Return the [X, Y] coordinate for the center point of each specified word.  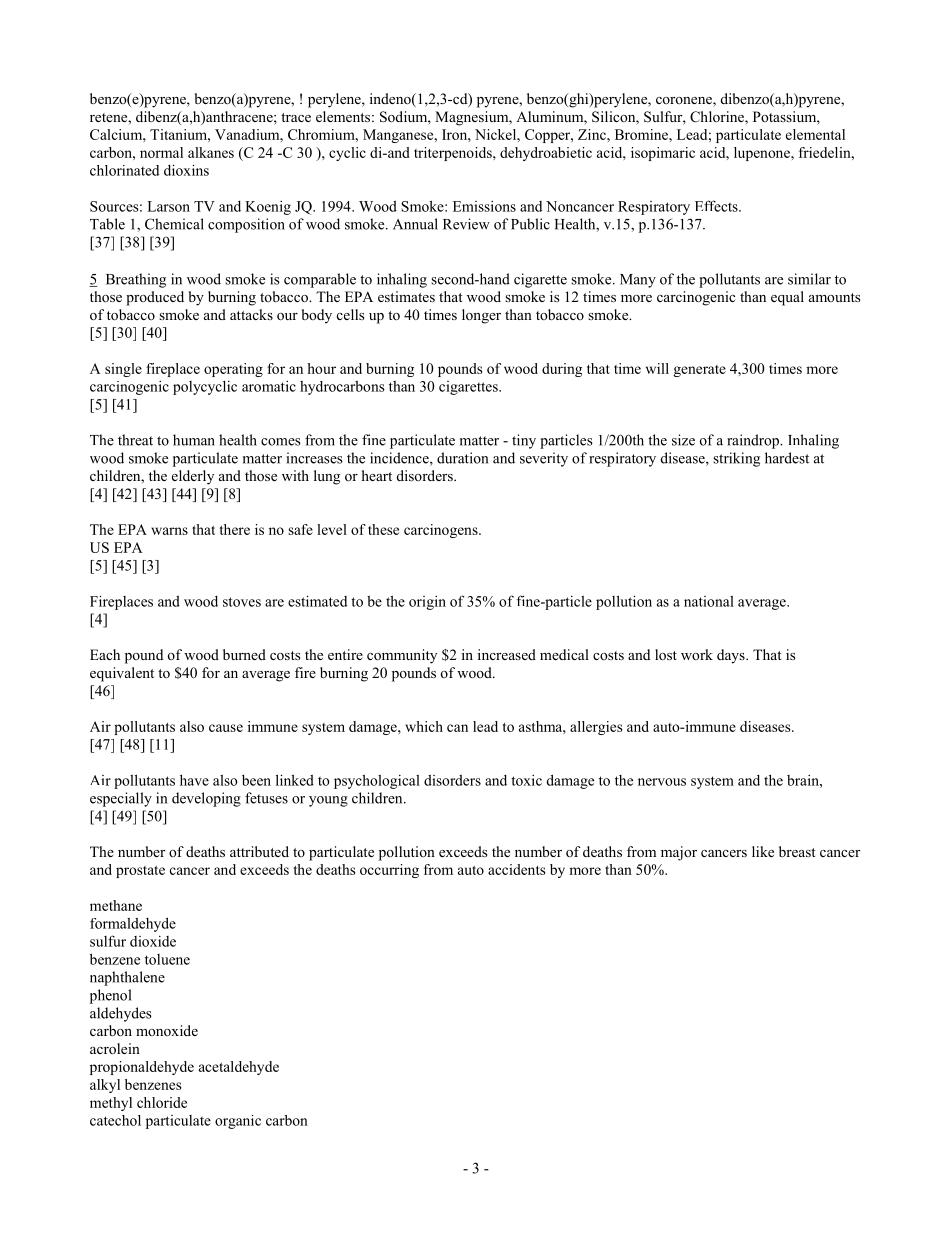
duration [462, 458]
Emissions [484, 206]
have [194, 780]
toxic [526, 780]
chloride [162, 1102]
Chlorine [718, 118]
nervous [662, 782]
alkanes [211, 152]
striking [736, 459]
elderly [193, 477]
